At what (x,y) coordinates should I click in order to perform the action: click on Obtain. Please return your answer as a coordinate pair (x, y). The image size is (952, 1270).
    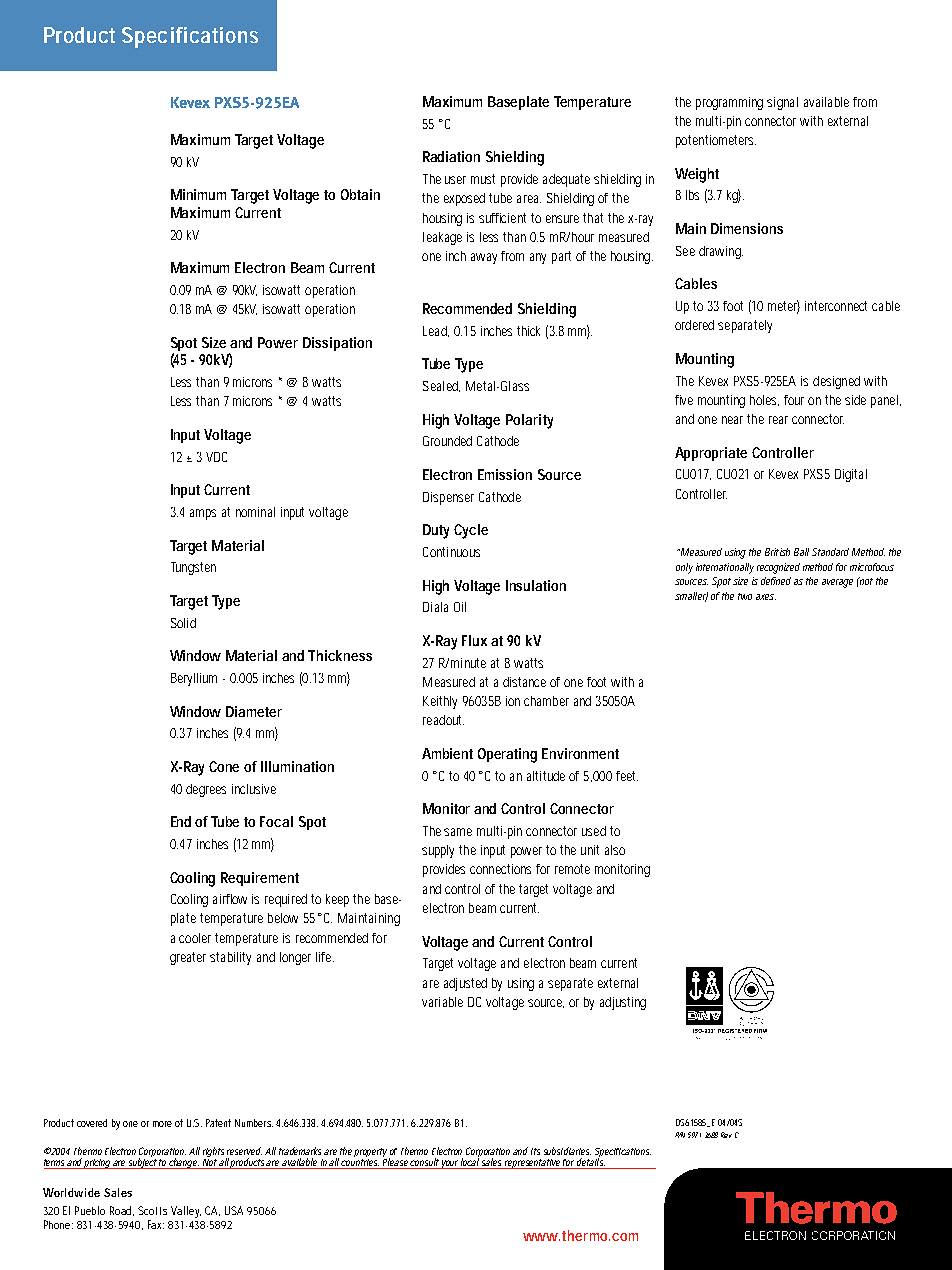
    Looking at the image, I should click on (360, 194).
